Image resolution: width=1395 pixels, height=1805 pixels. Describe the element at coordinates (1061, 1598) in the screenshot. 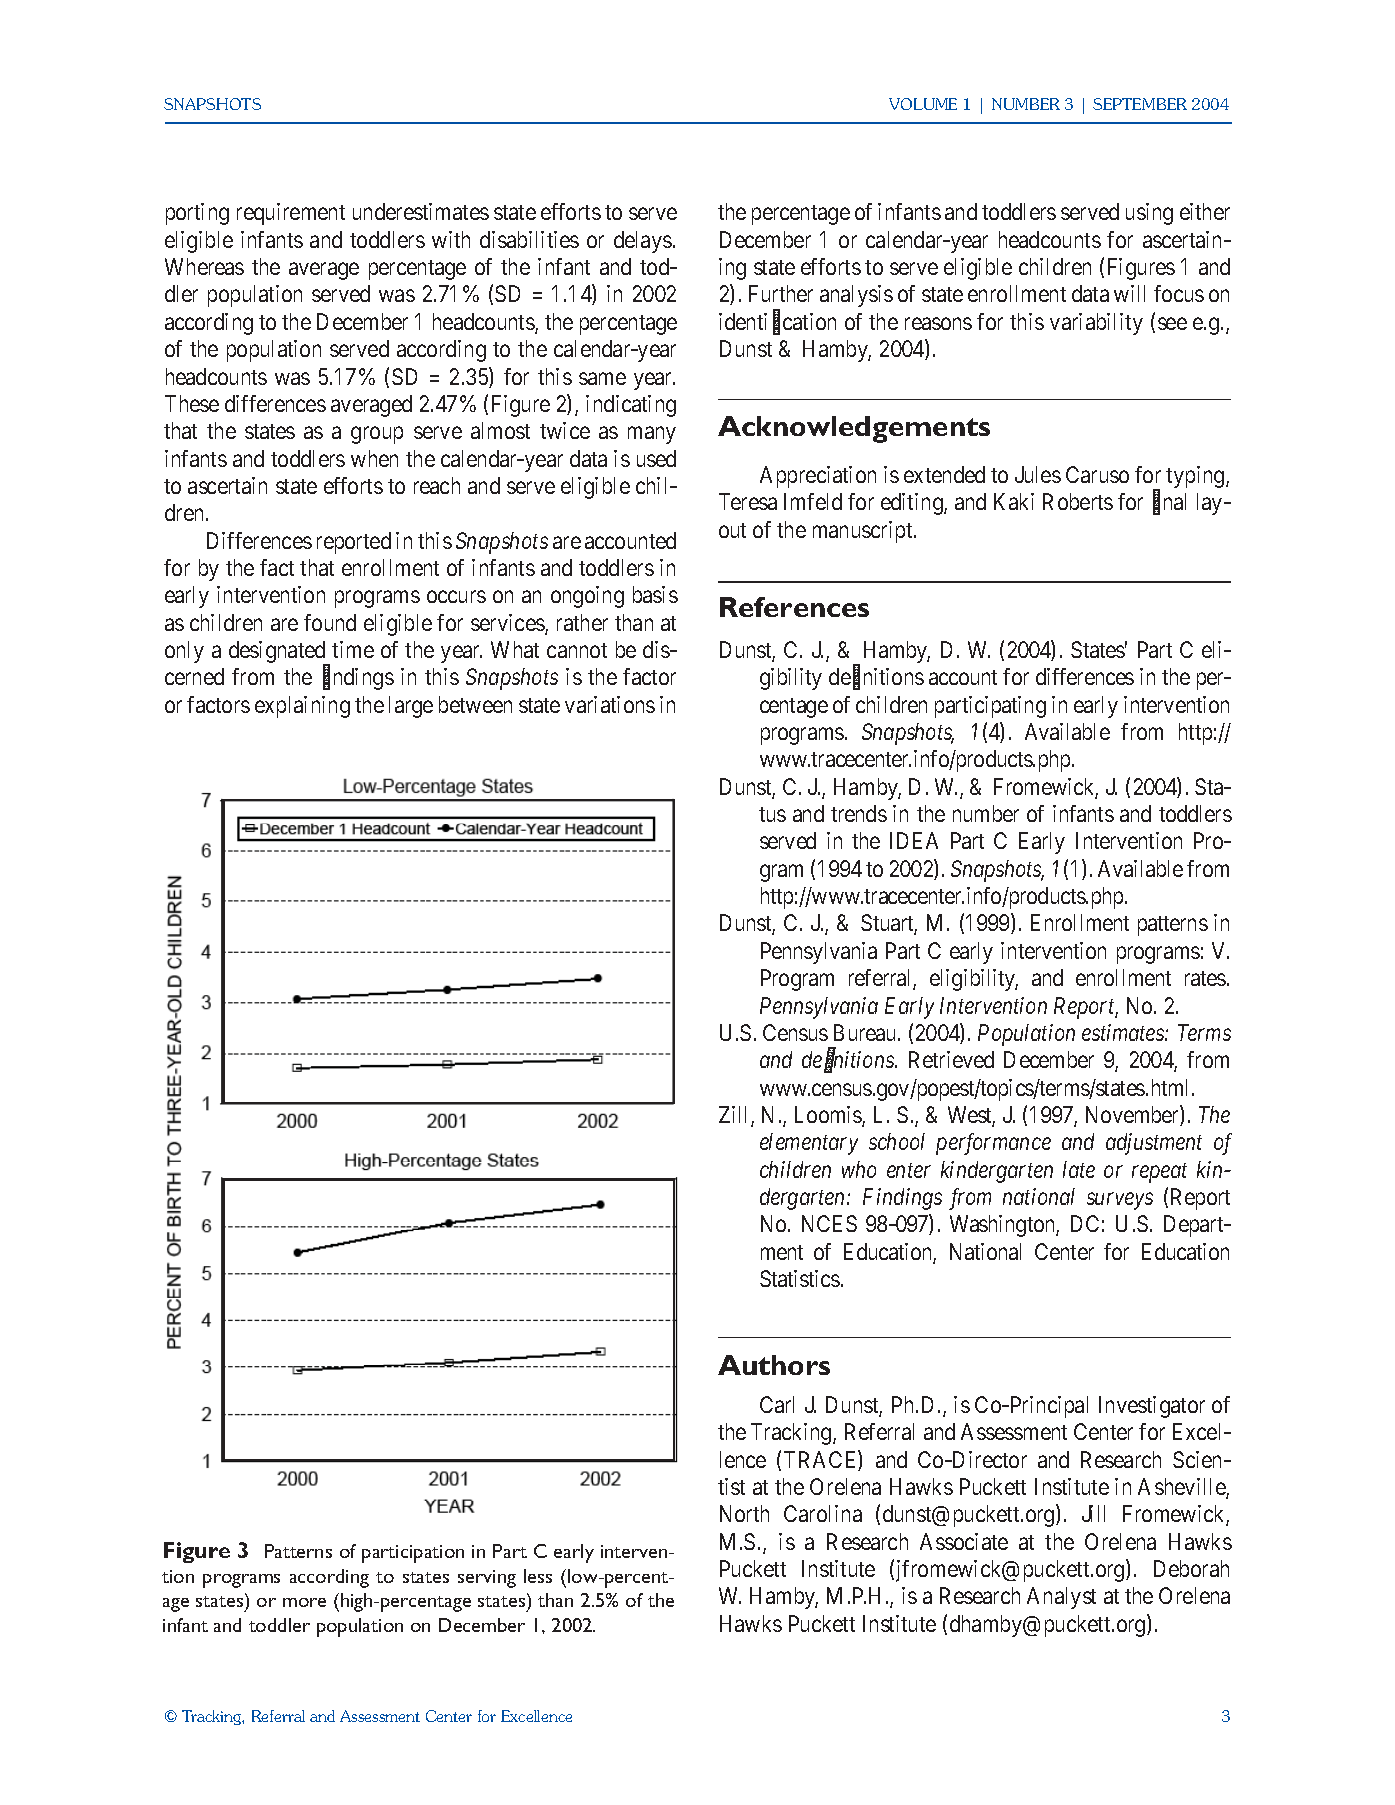

I see `Analyst` at that location.
